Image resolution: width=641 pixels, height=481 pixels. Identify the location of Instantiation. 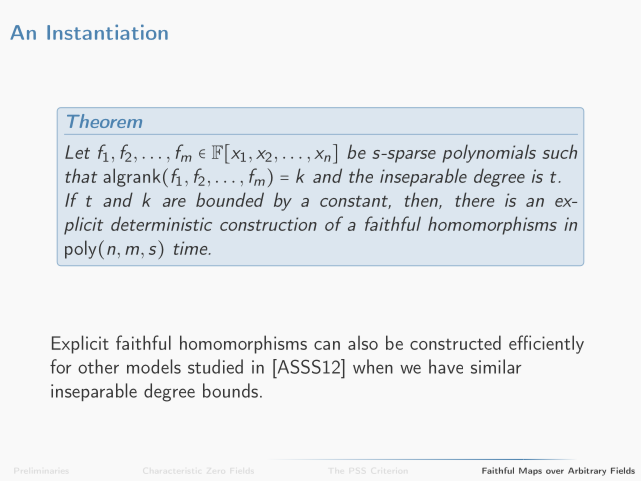
(107, 32).
